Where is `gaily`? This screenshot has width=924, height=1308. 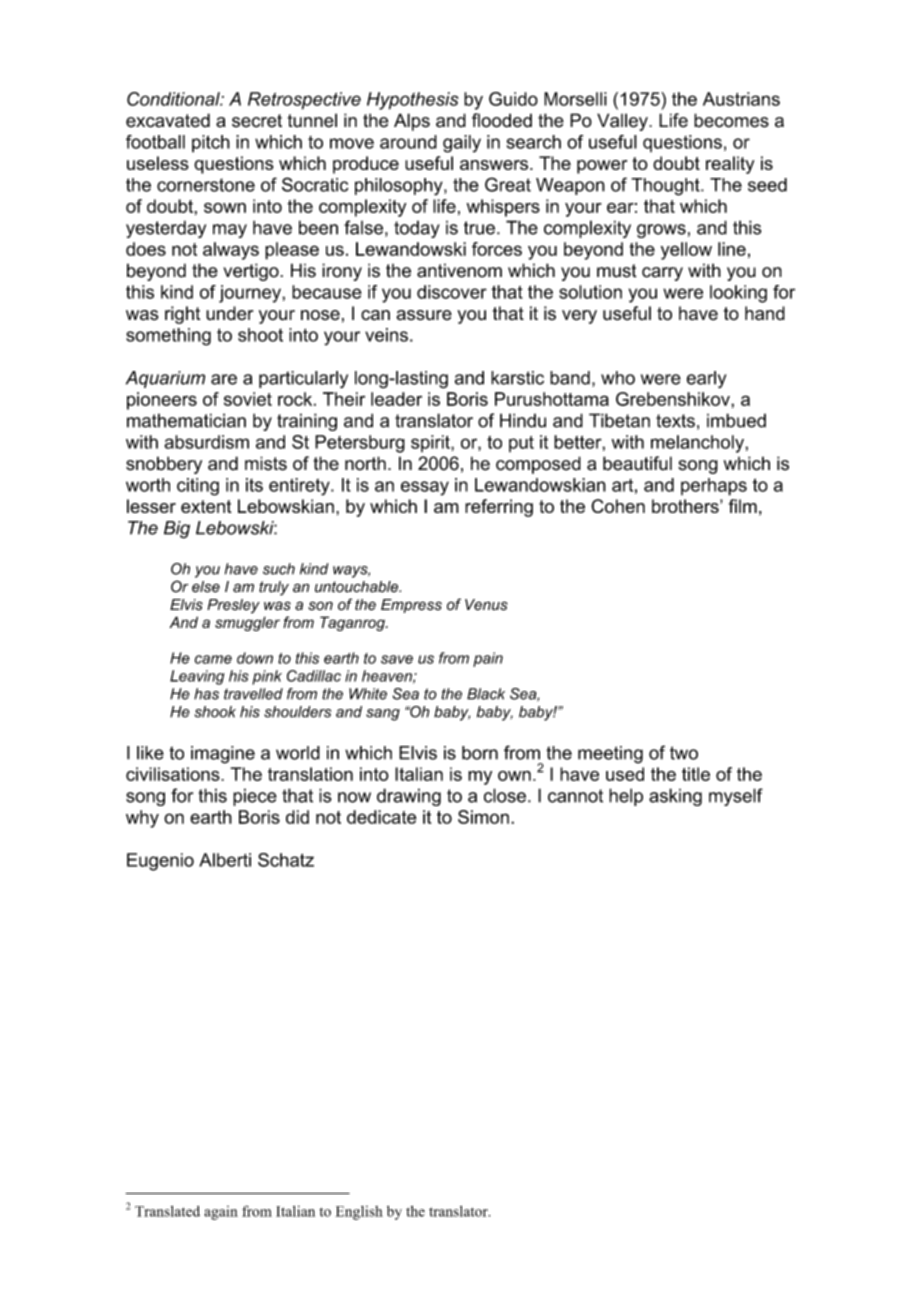
gaily is located at coordinates (462, 144).
